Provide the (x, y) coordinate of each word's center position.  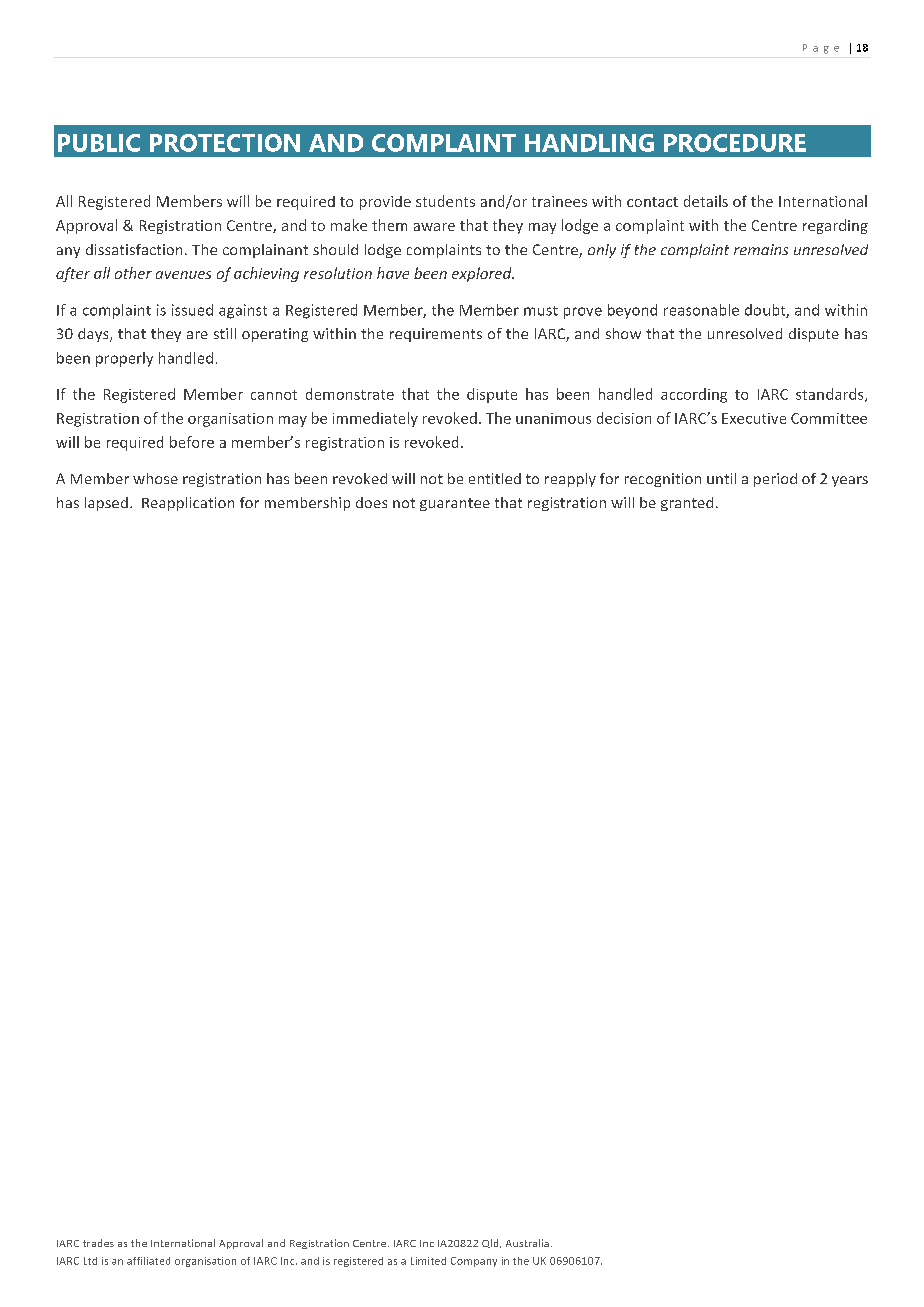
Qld (491, 1243)
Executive (754, 418)
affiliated (148, 1261)
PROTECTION (225, 143)
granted (687, 504)
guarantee (455, 504)
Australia (527, 1243)
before (192, 442)
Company (474, 1262)
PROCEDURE (735, 143)
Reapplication (188, 504)
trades (98, 1243)
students (445, 201)
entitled (495, 478)
